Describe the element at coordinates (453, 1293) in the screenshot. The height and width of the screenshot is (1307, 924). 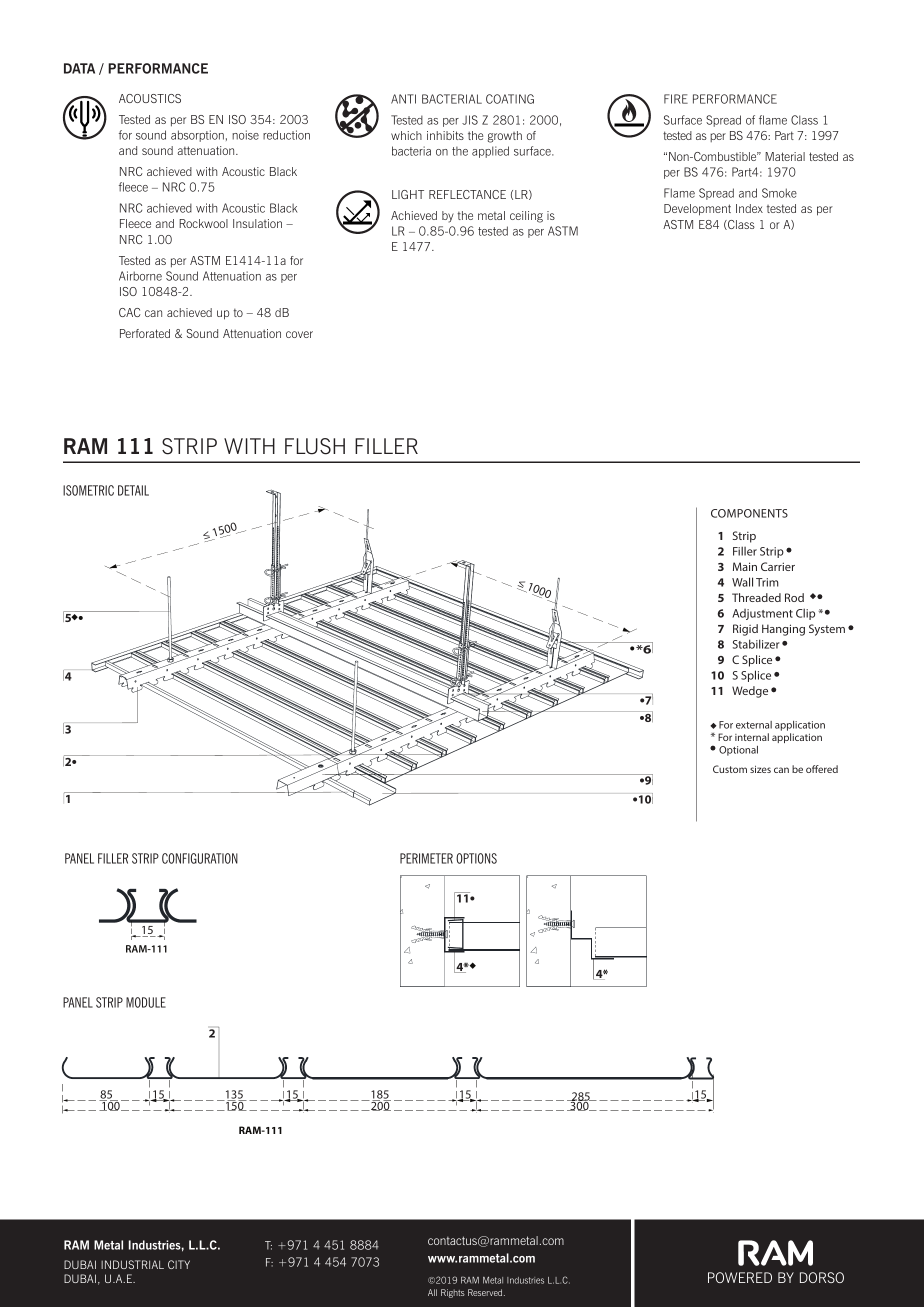
I see `Rights` at that location.
